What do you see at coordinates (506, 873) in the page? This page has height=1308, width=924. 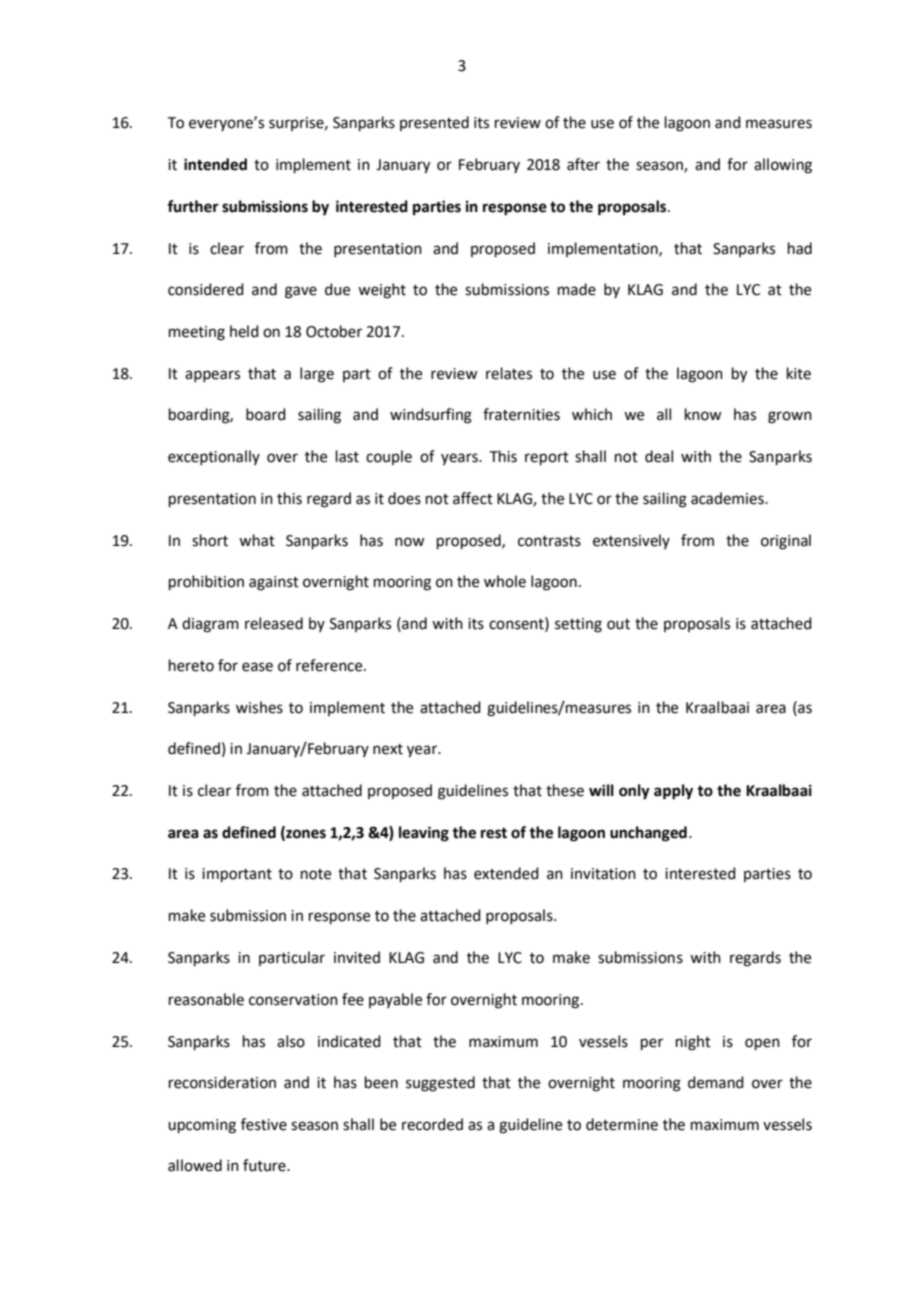 I see `extended` at bounding box center [506, 873].
